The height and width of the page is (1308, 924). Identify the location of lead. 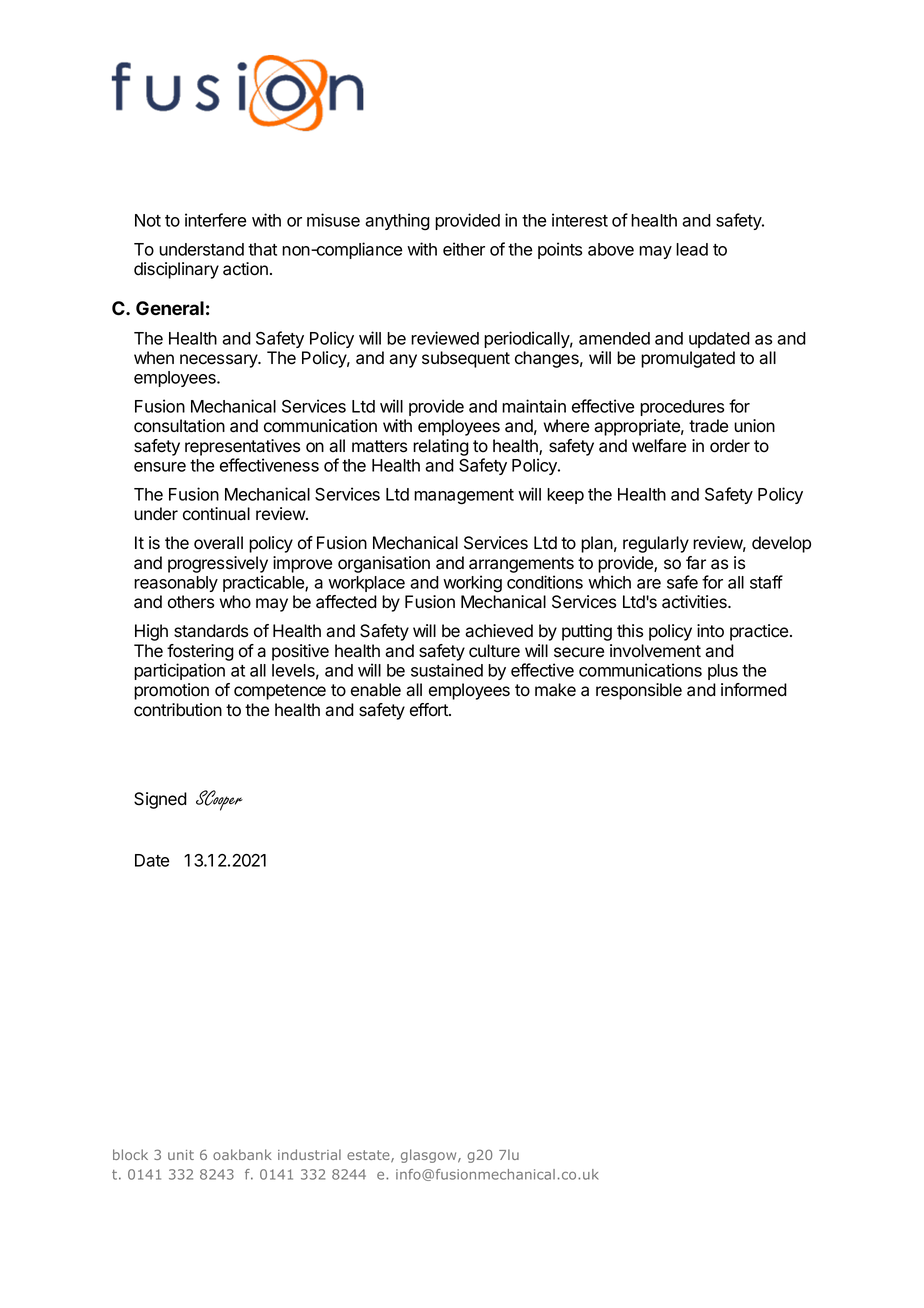
(692, 249).
